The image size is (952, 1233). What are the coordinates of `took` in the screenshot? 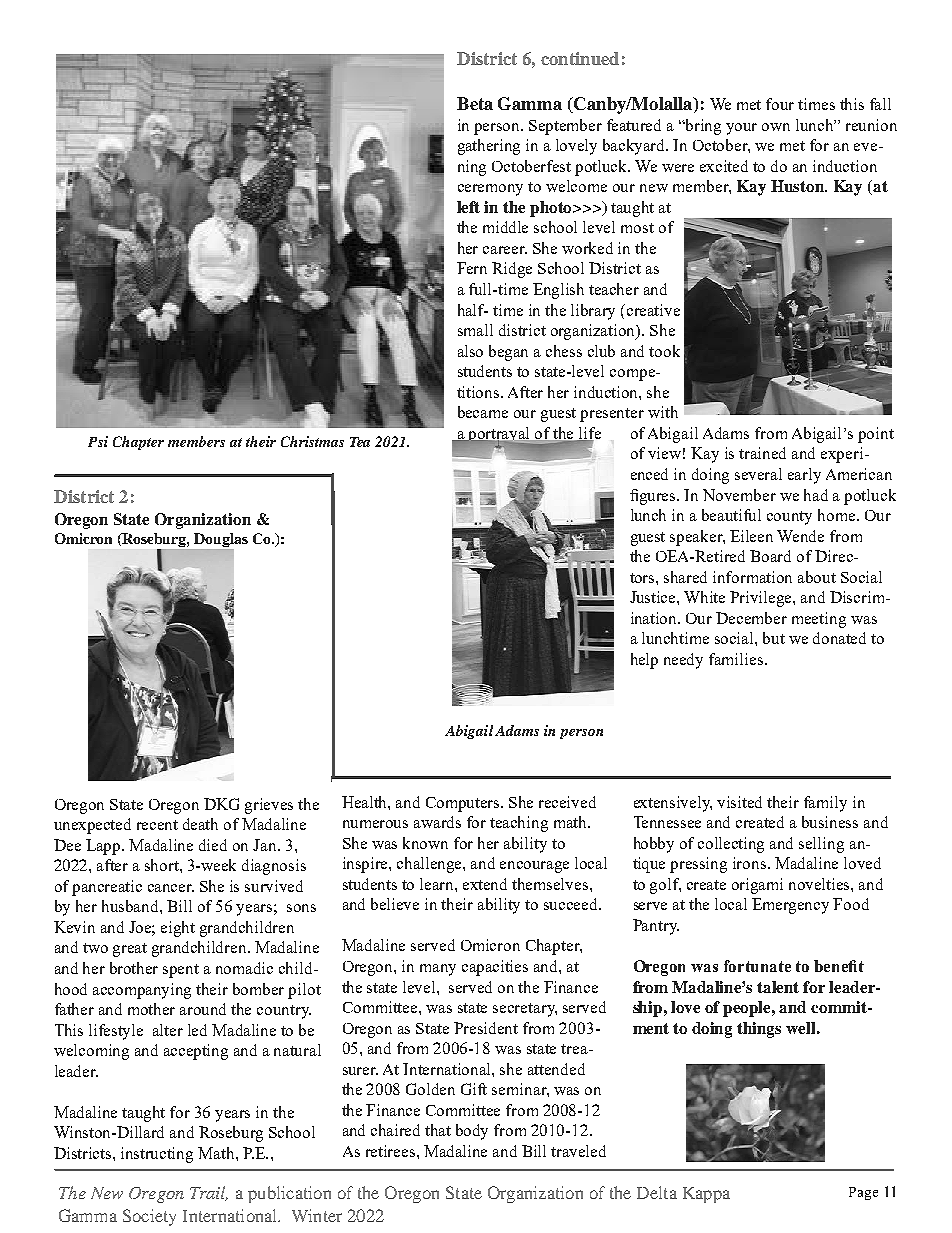 It's located at (664, 351).
